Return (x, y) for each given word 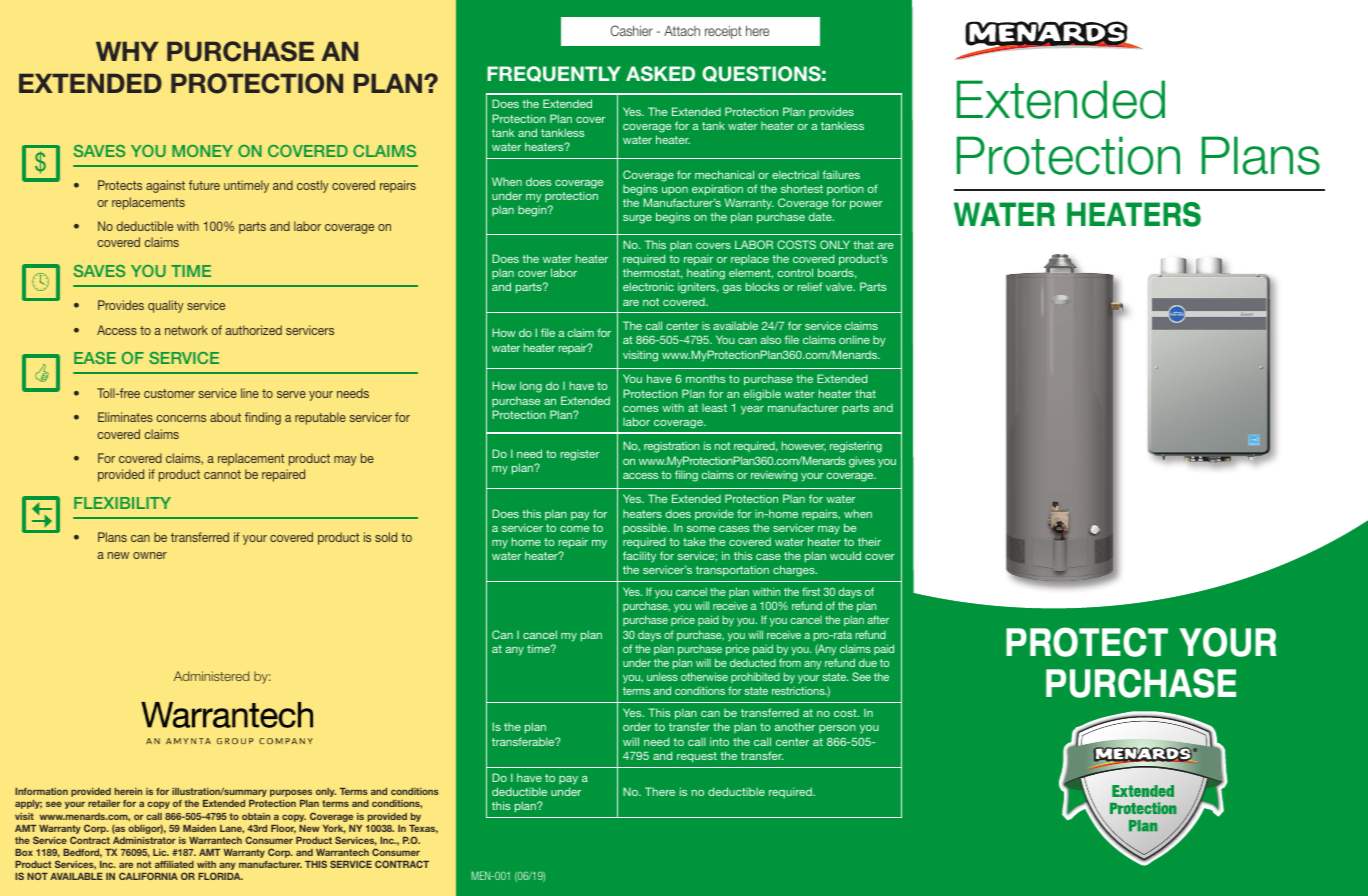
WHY (127, 51)
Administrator (144, 840)
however (804, 446)
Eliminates (125, 417)
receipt (723, 32)
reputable (320, 418)
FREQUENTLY (554, 74)
